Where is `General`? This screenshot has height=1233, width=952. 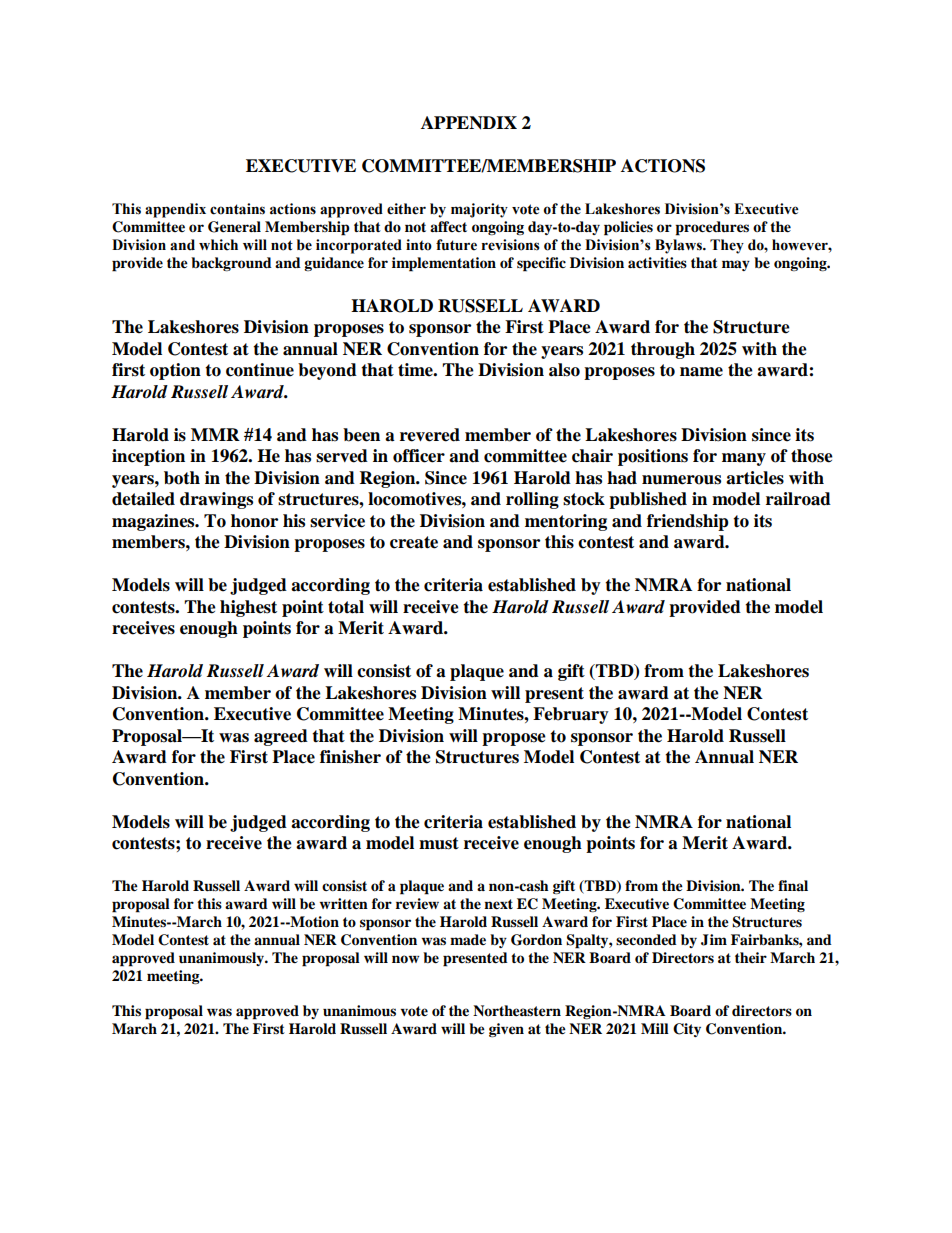 General is located at coordinates (234, 227).
